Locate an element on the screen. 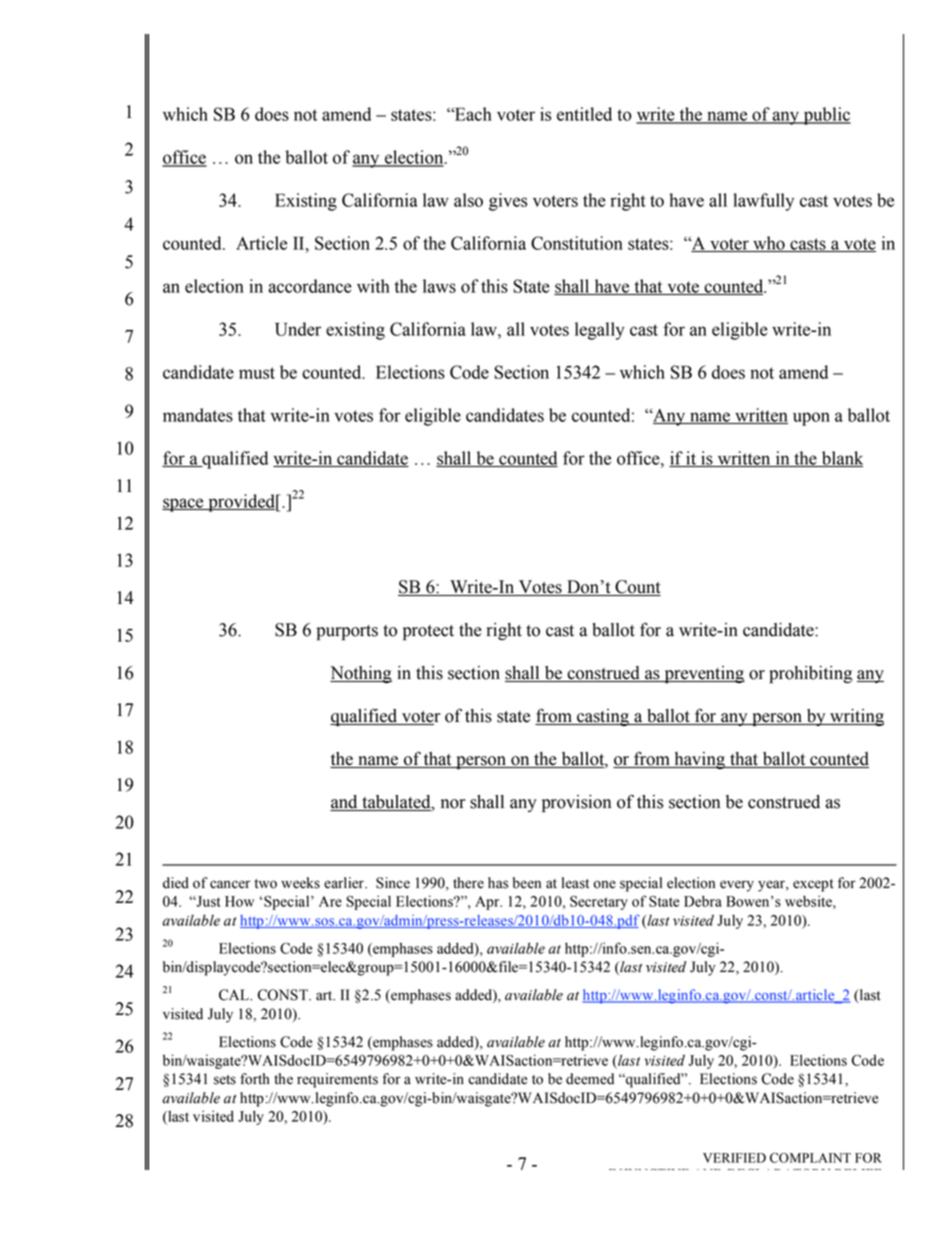  accordance is located at coordinates (310, 286).
